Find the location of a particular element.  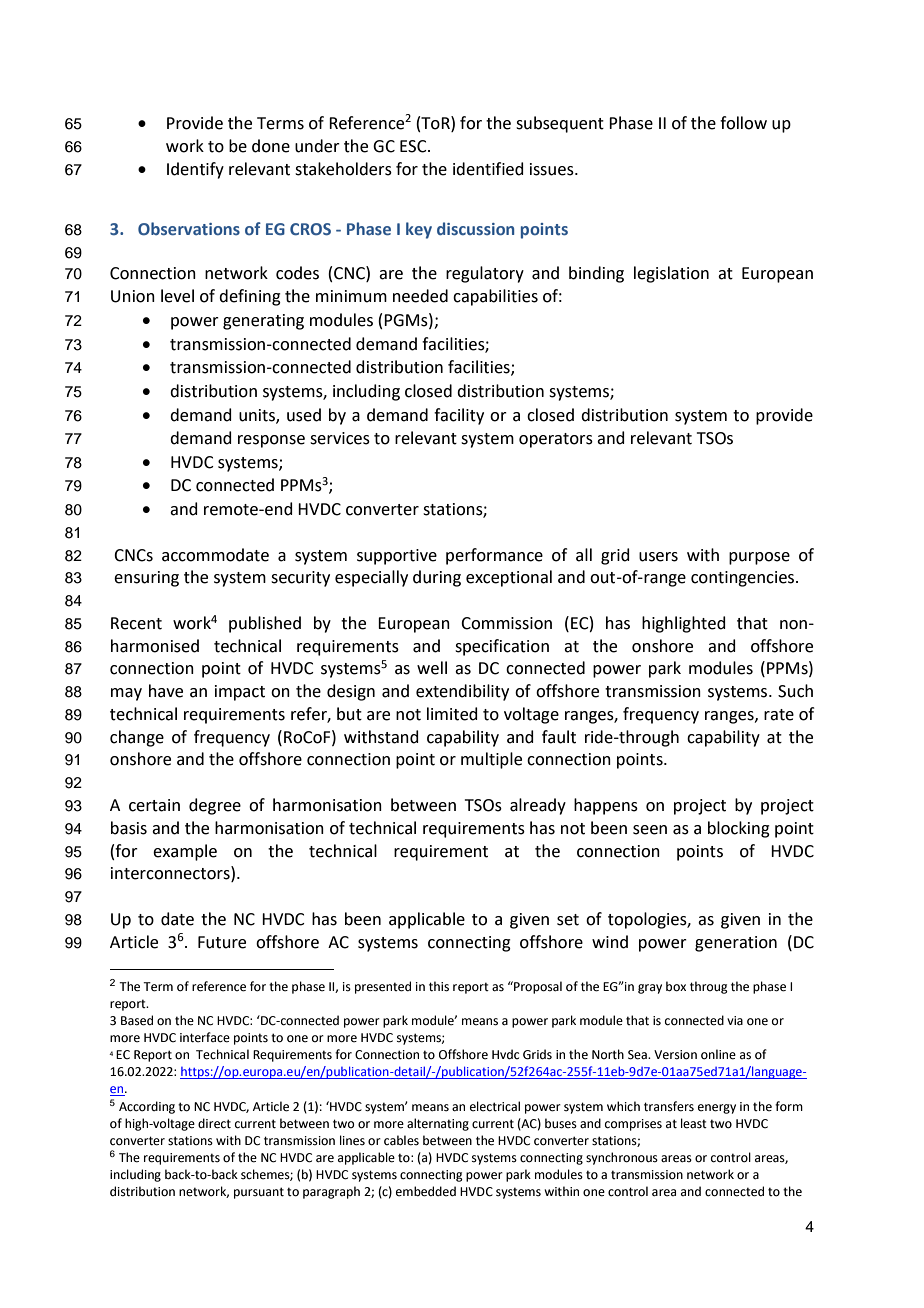

Such is located at coordinates (795, 691).
